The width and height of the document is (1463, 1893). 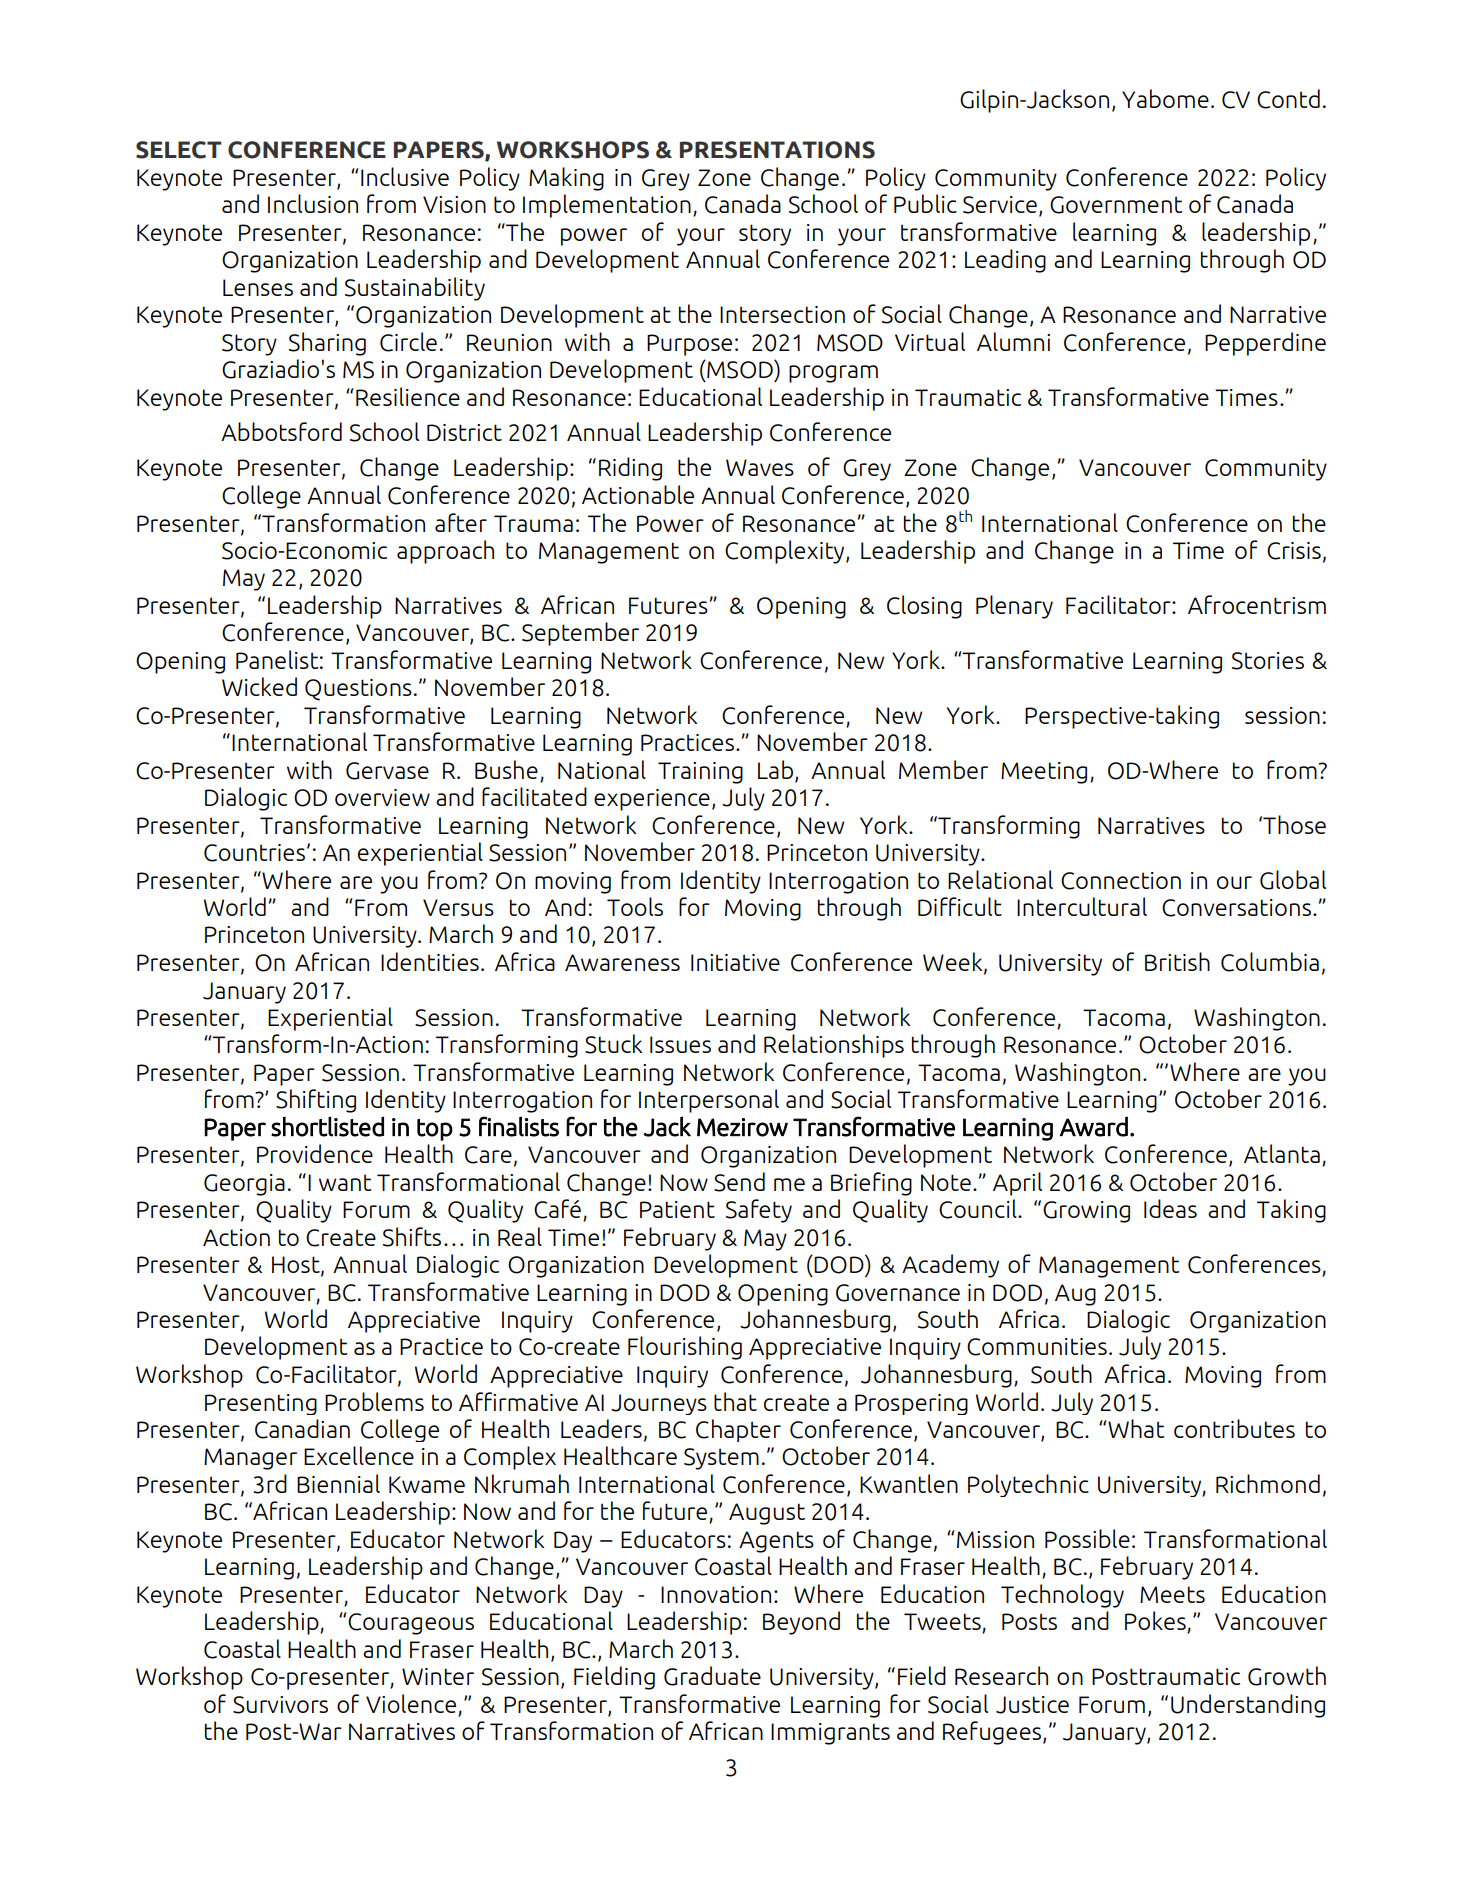 What do you see at coordinates (313, 203) in the document?
I see `Inclusion` at bounding box center [313, 203].
